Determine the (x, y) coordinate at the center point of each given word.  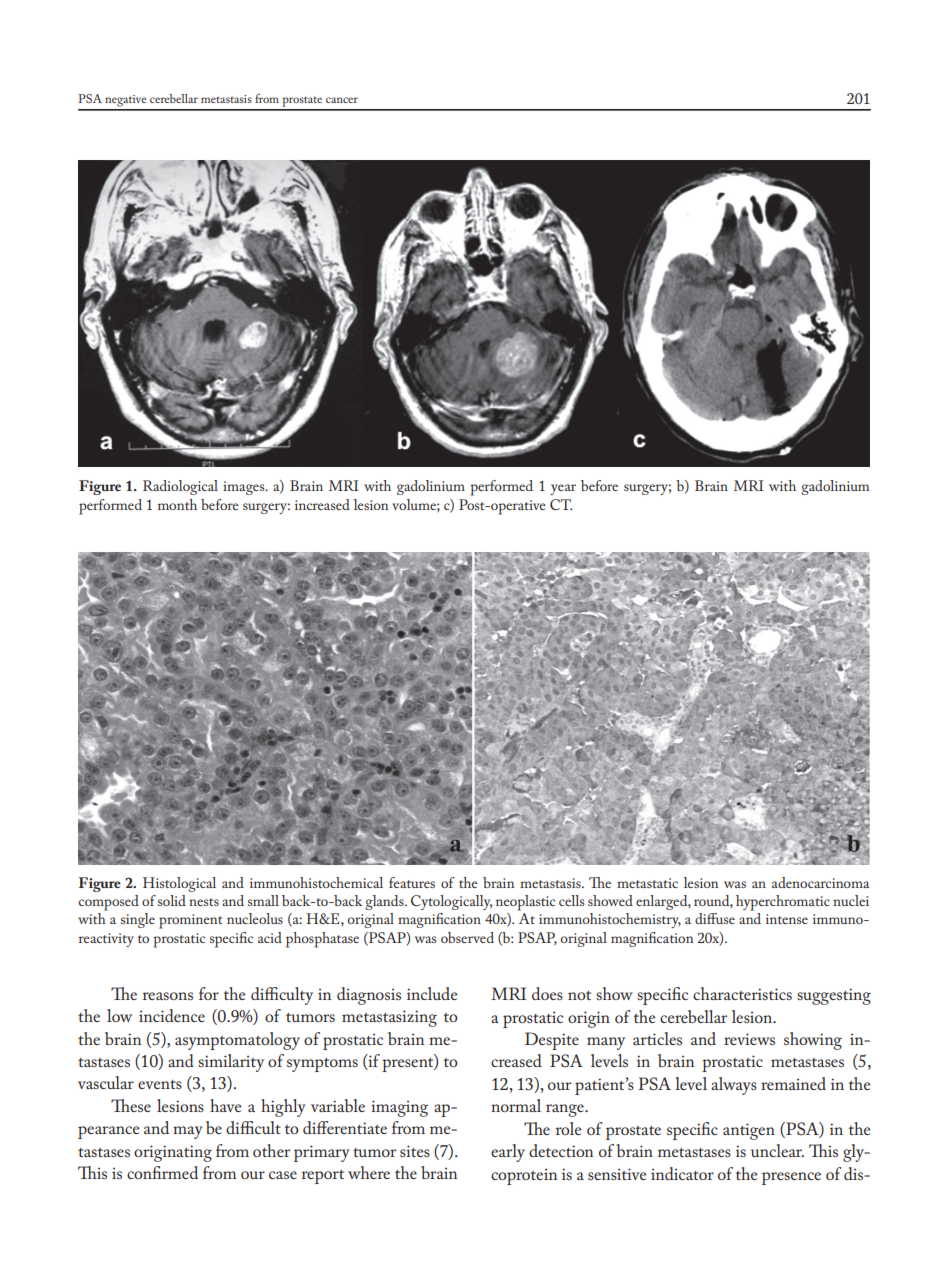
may (188, 1132)
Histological (179, 884)
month (177, 504)
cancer (342, 100)
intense (787, 919)
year (563, 489)
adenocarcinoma (821, 882)
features (412, 882)
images (245, 488)
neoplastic (525, 903)
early (508, 1153)
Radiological (180, 487)
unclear (777, 1150)
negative (125, 101)
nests (204, 902)
